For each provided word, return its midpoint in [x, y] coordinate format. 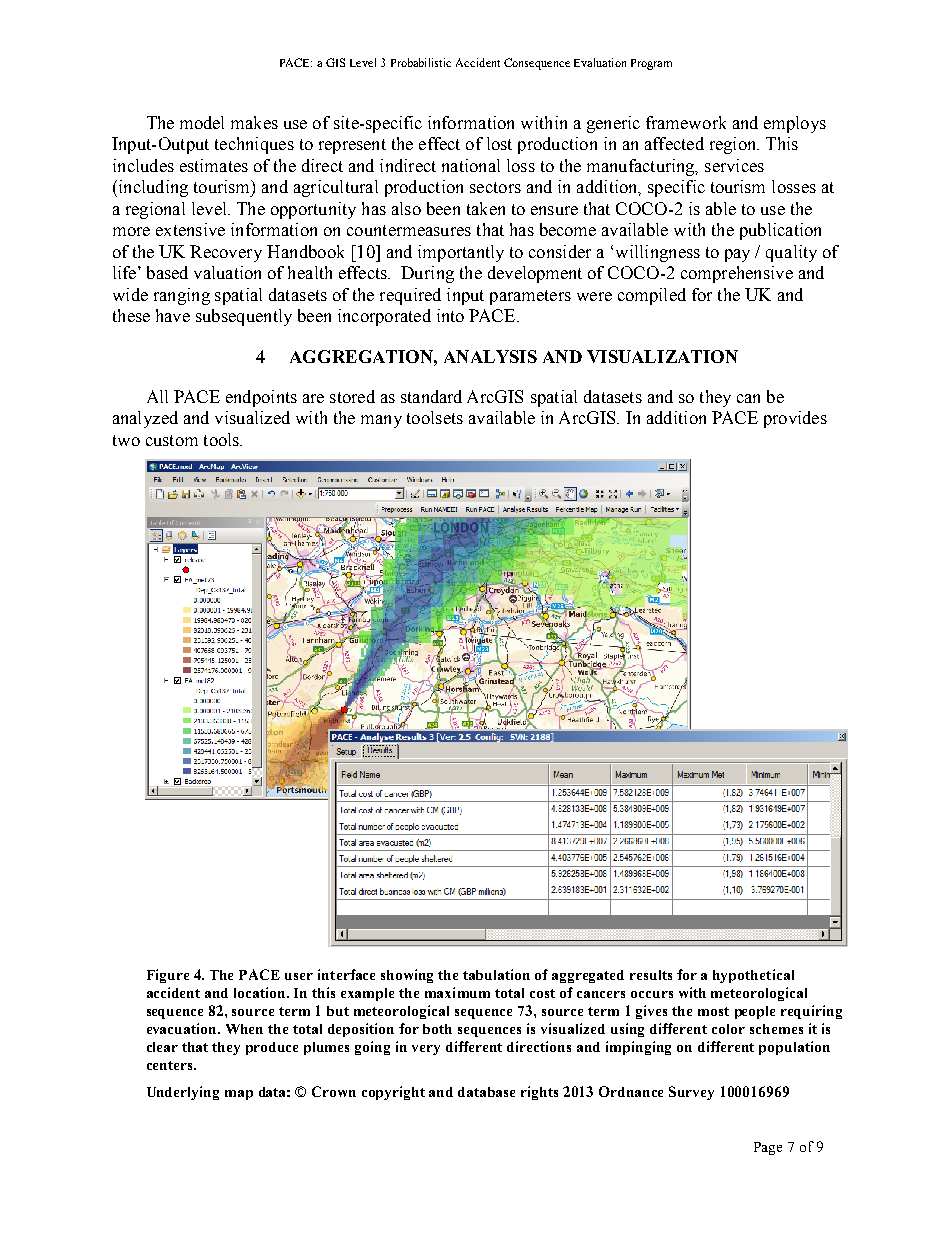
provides [795, 419]
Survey [691, 1093]
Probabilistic [421, 62]
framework [686, 122]
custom [172, 440]
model [202, 122]
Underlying [183, 1093]
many [381, 421]
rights [539, 1093]
